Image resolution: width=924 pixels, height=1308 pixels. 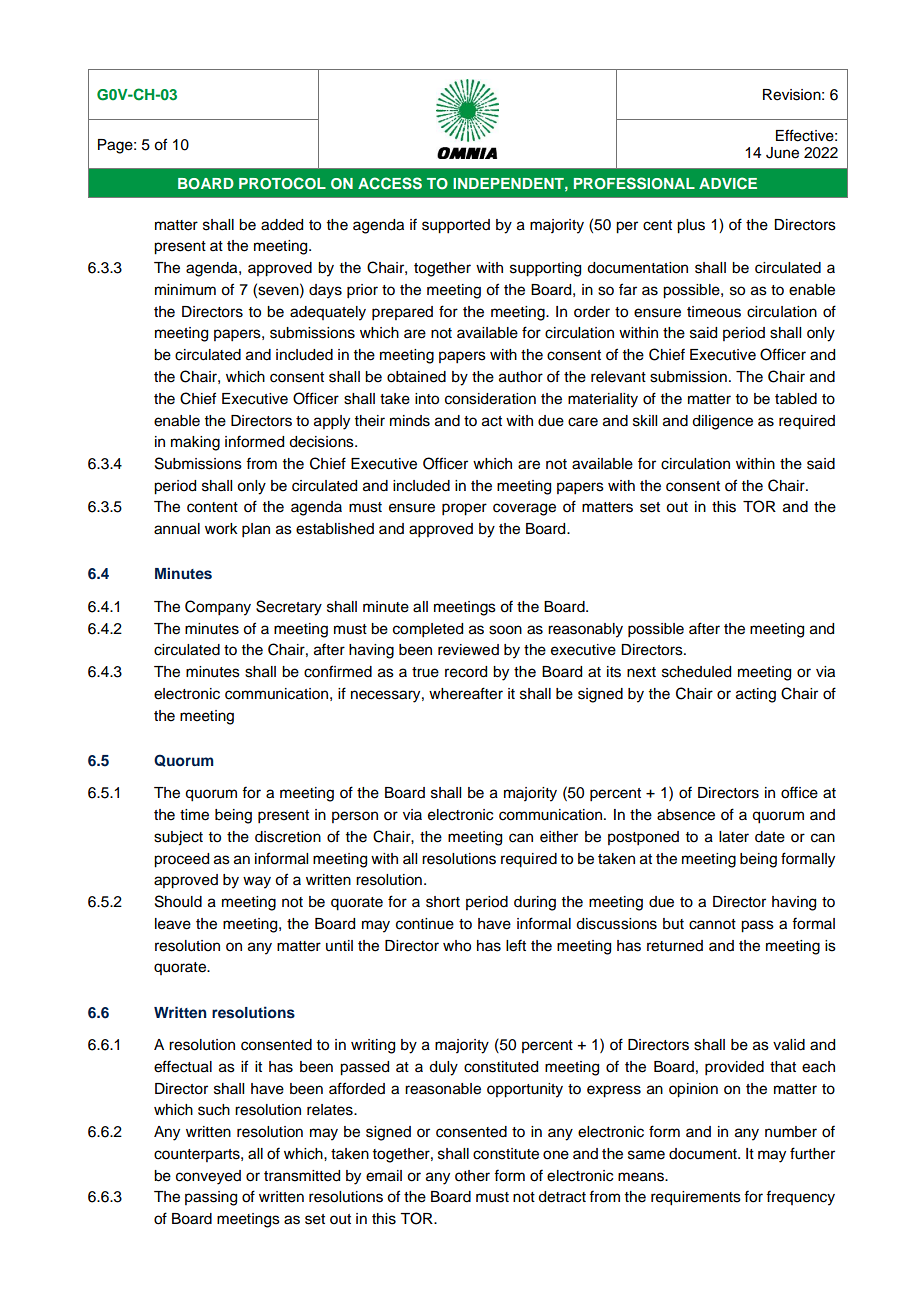 What do you see at coordinates (288, 837) in the screenshot?
I see `discretion` at bounding box center [288, 837].
